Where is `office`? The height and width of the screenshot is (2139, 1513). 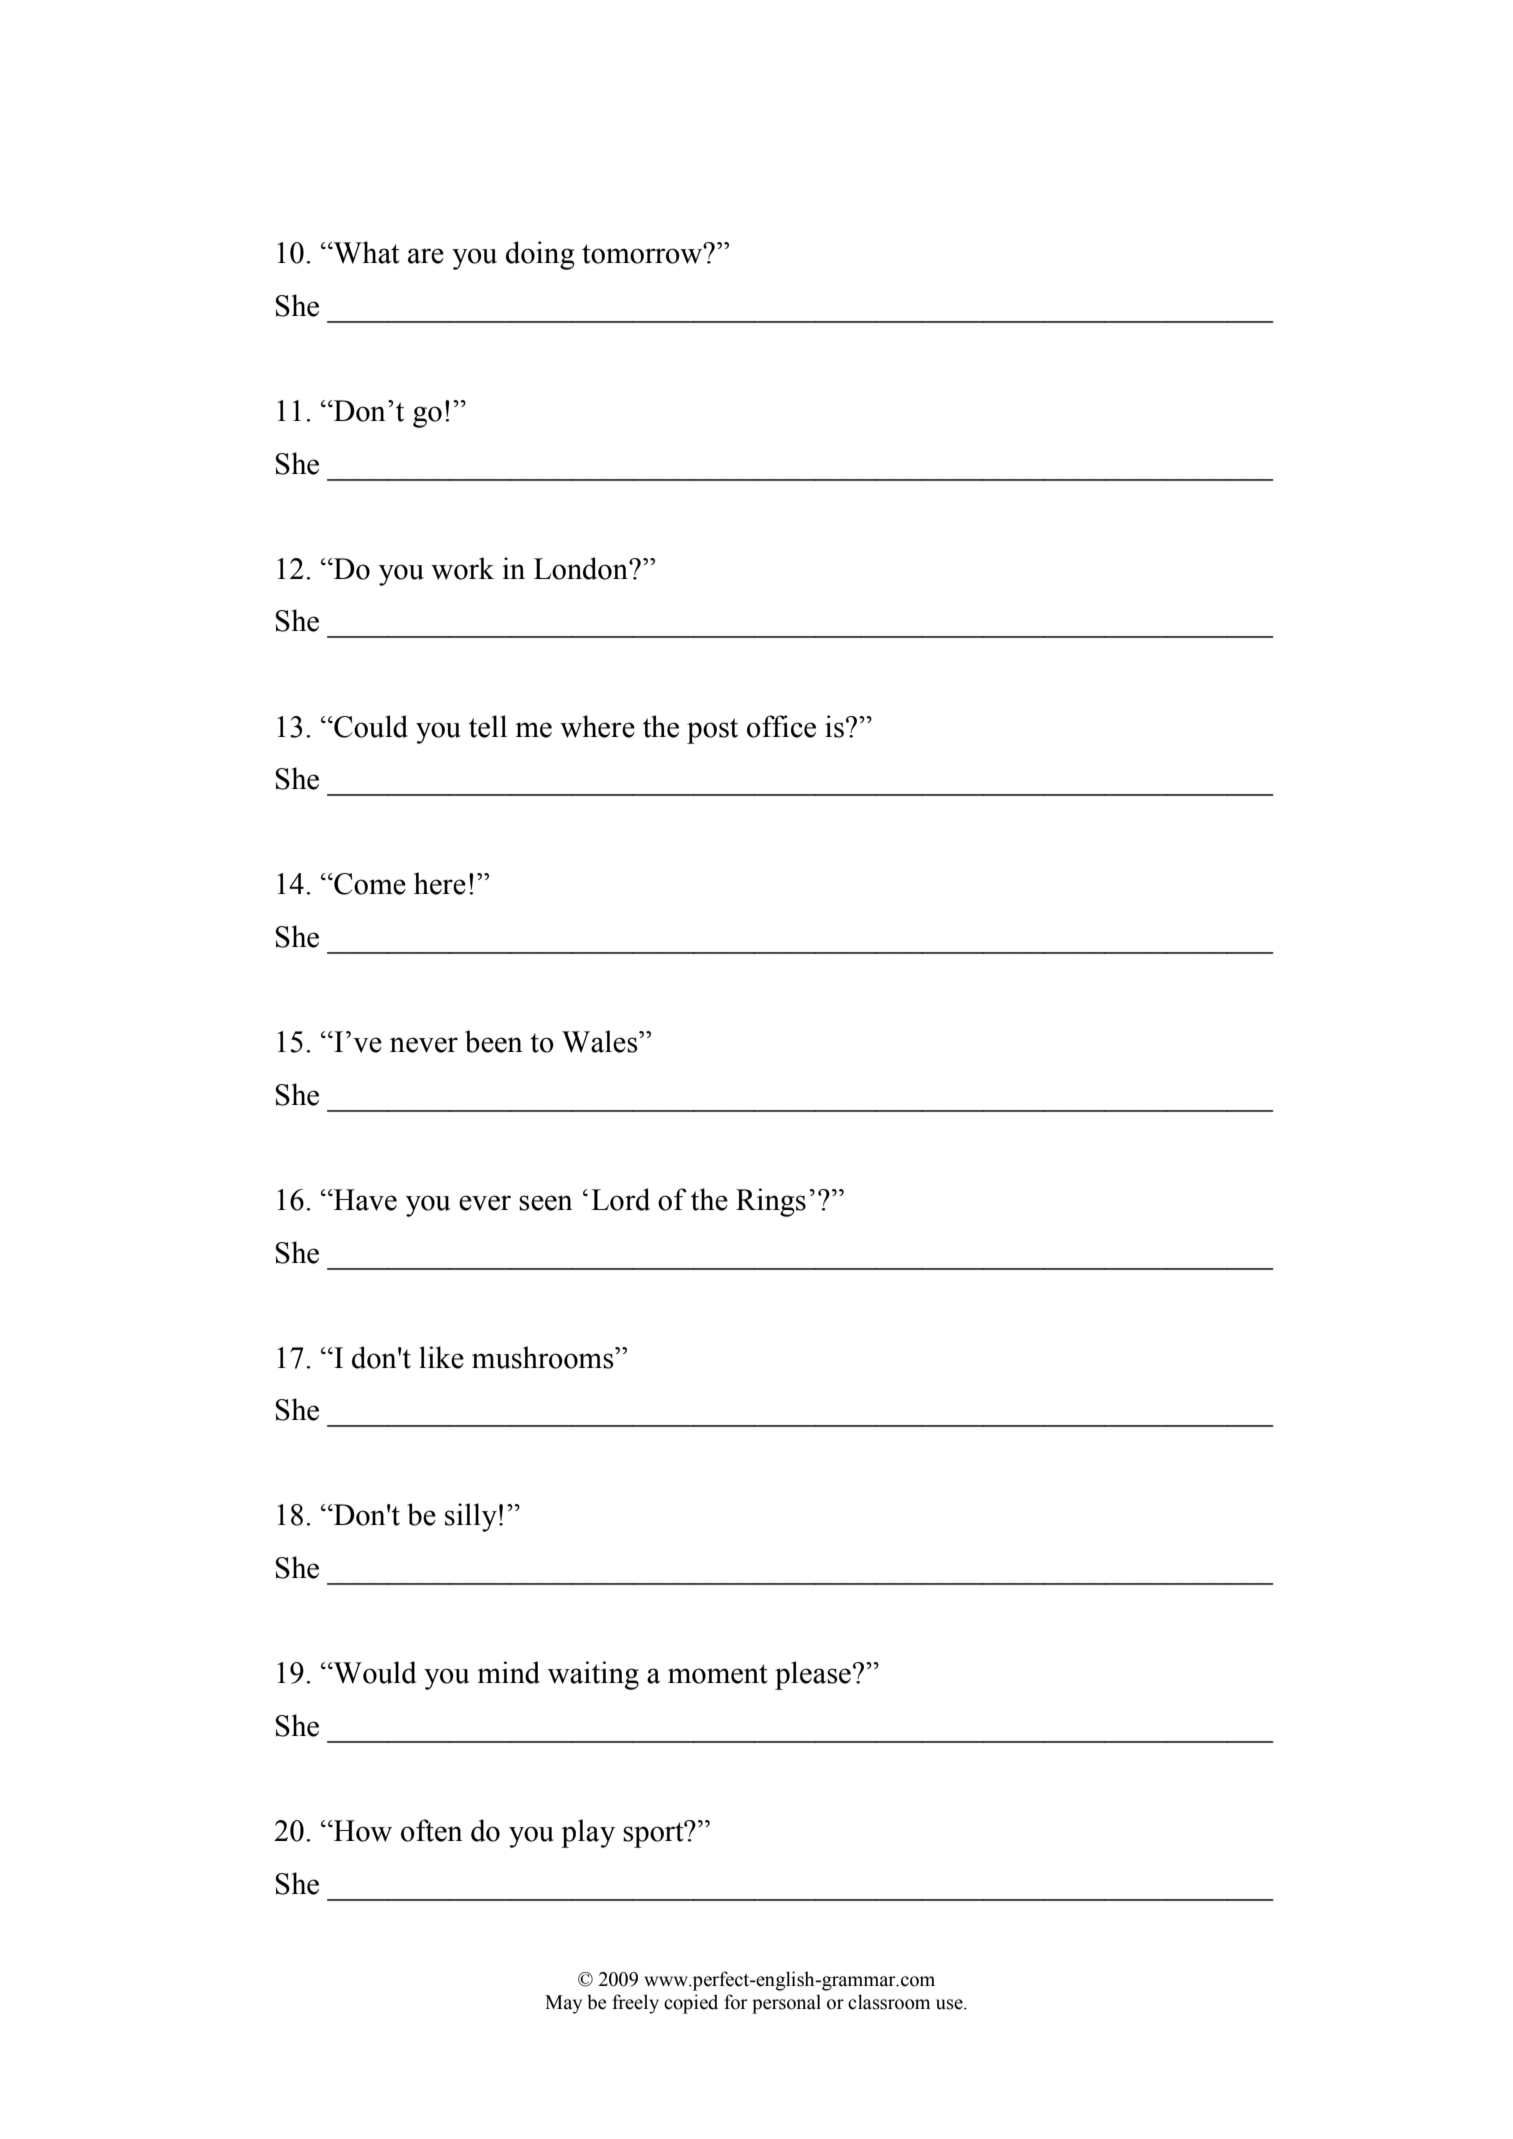 office is located at coordinates (781, 726).
